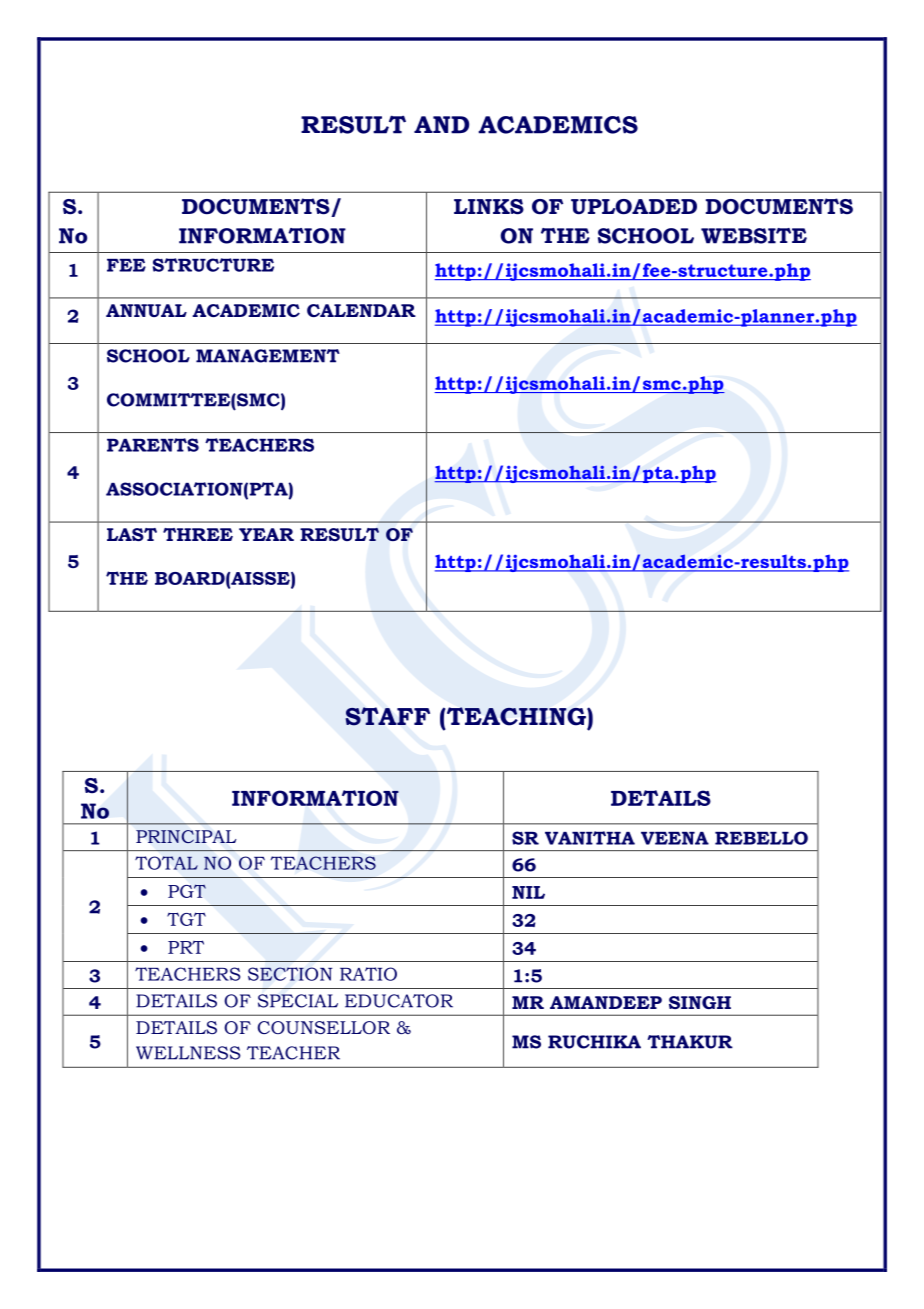 Image resolution: width=924 pixels, height=1309 pixels. I want to click on LINKS, so click(489, 207).
